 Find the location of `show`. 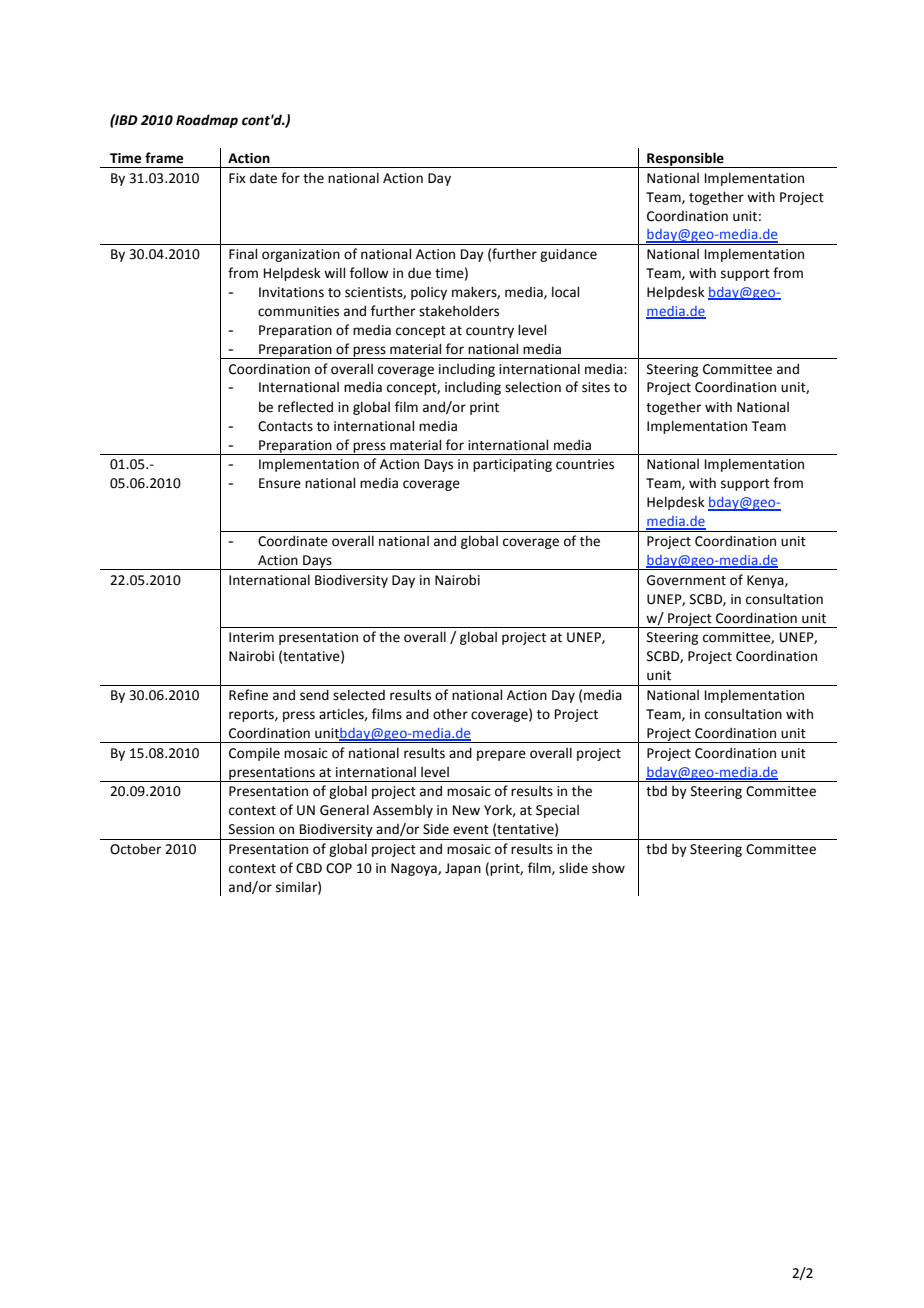

show is located at coordinates (608, 868).
